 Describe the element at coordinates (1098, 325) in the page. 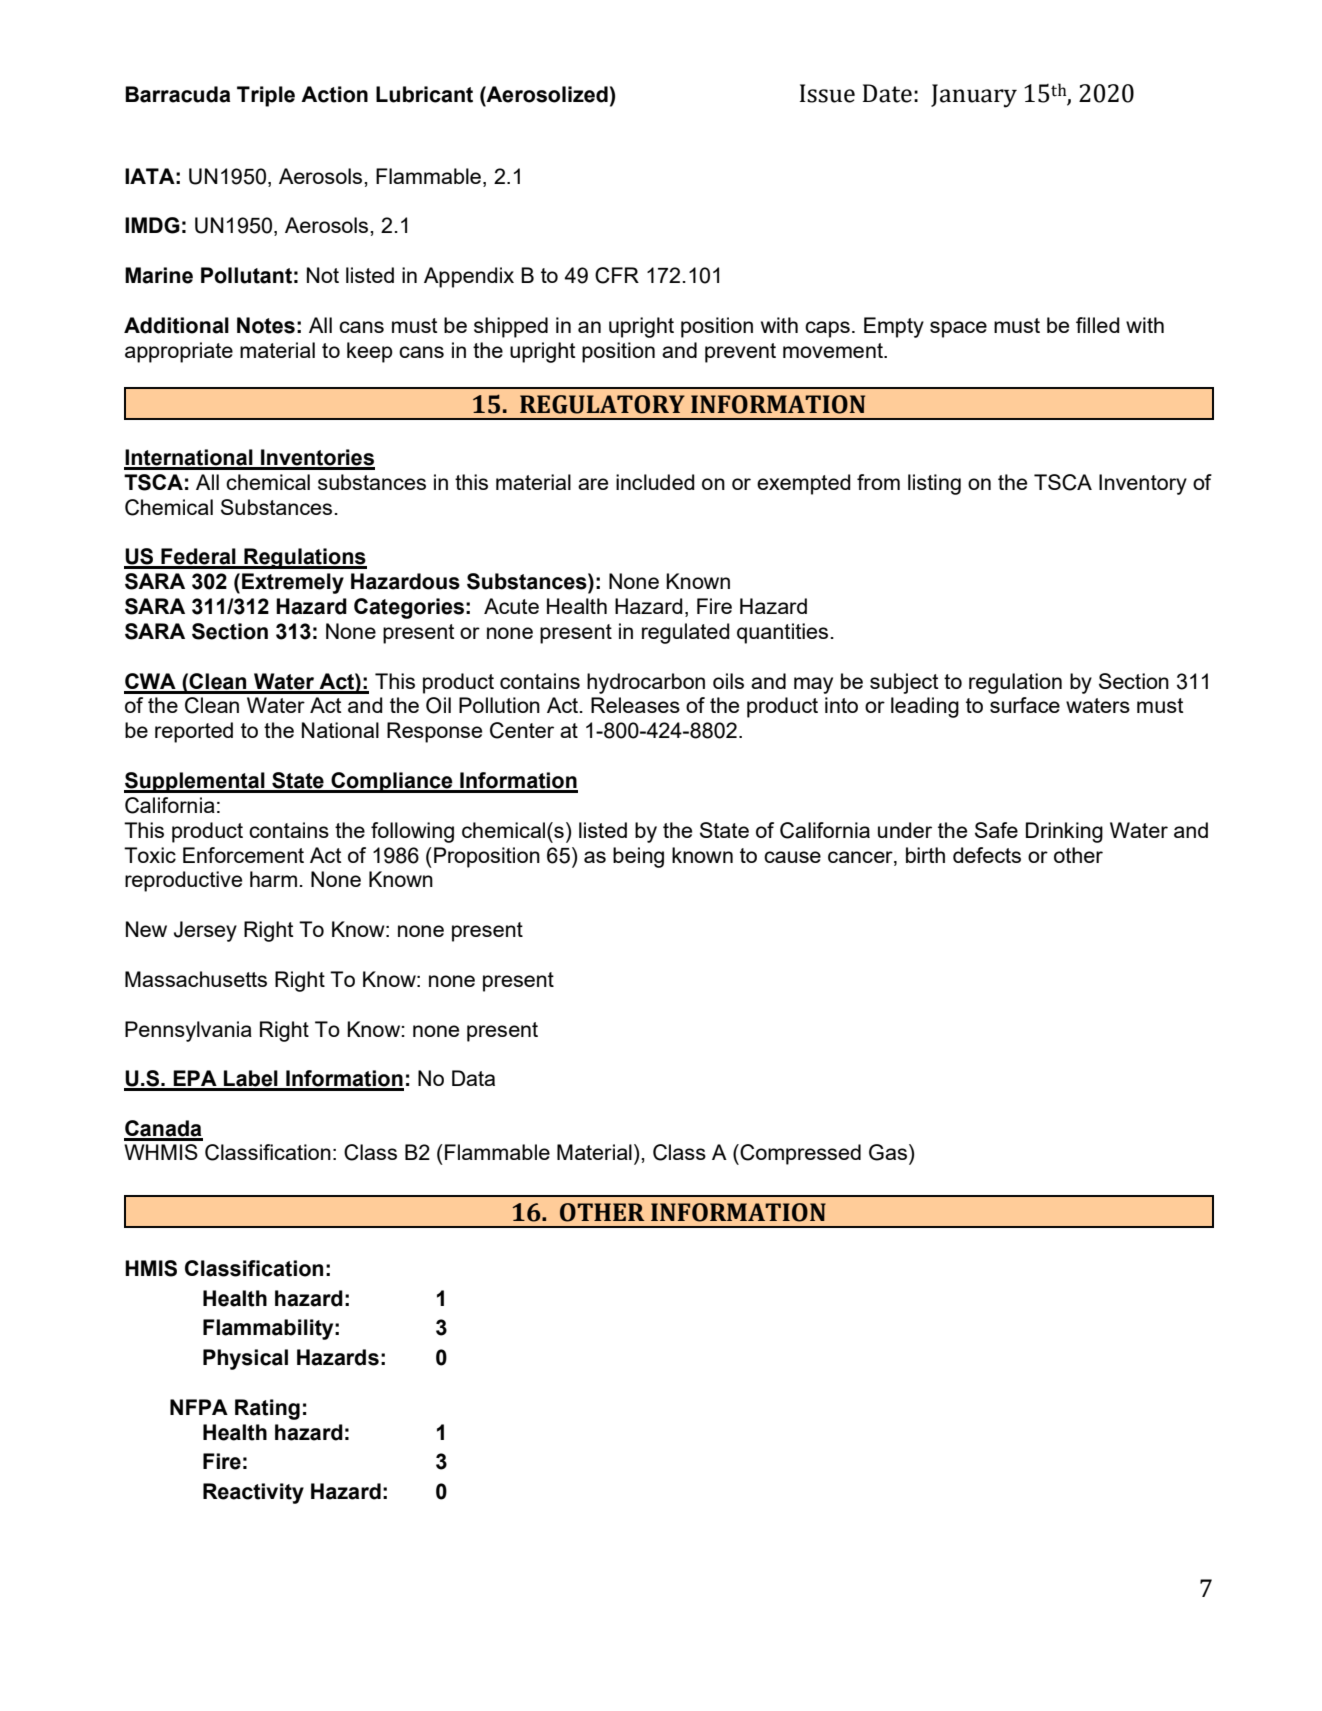

I see `filled` at that location.
